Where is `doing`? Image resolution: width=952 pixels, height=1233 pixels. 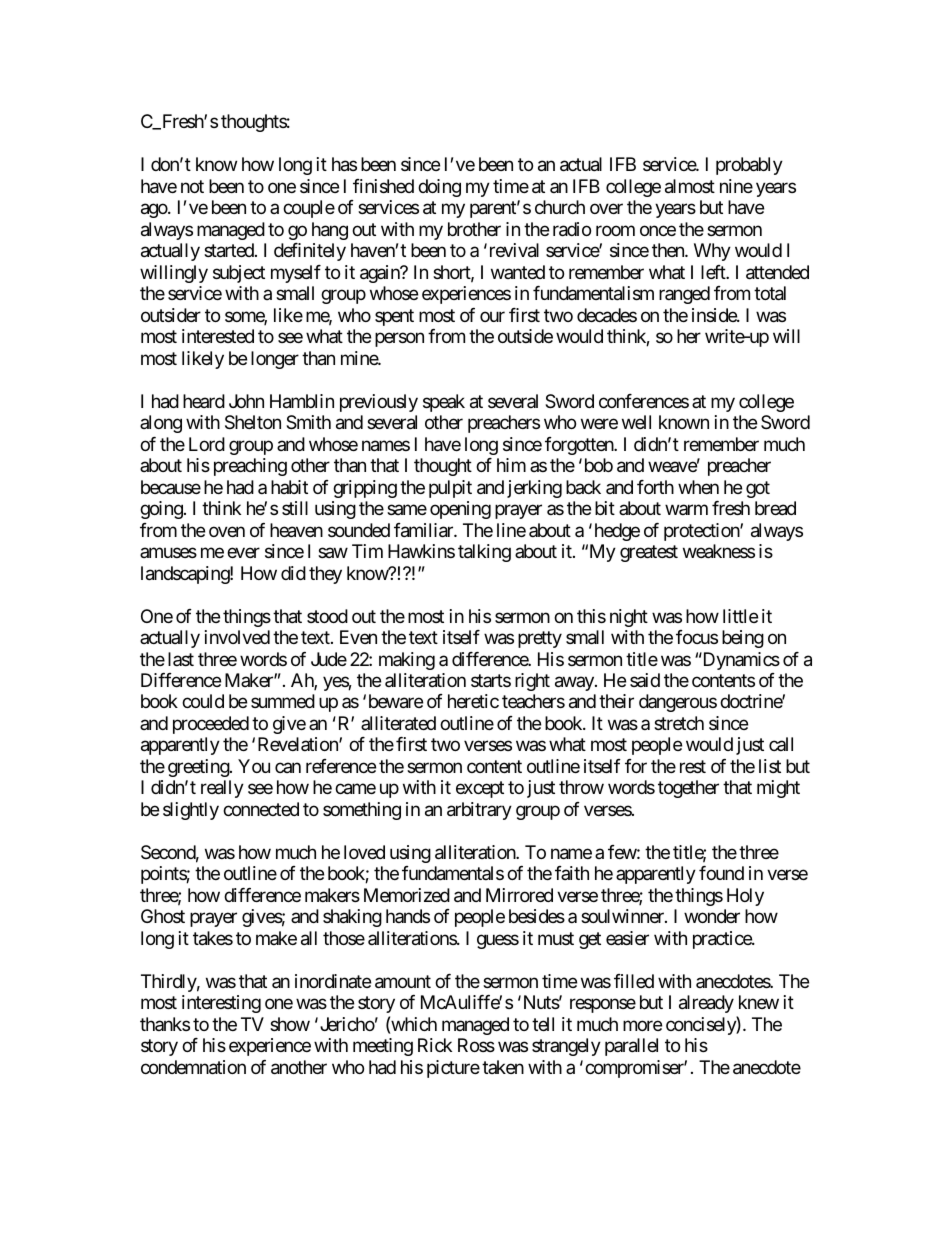 doing is located at coordinates (439, 188).
